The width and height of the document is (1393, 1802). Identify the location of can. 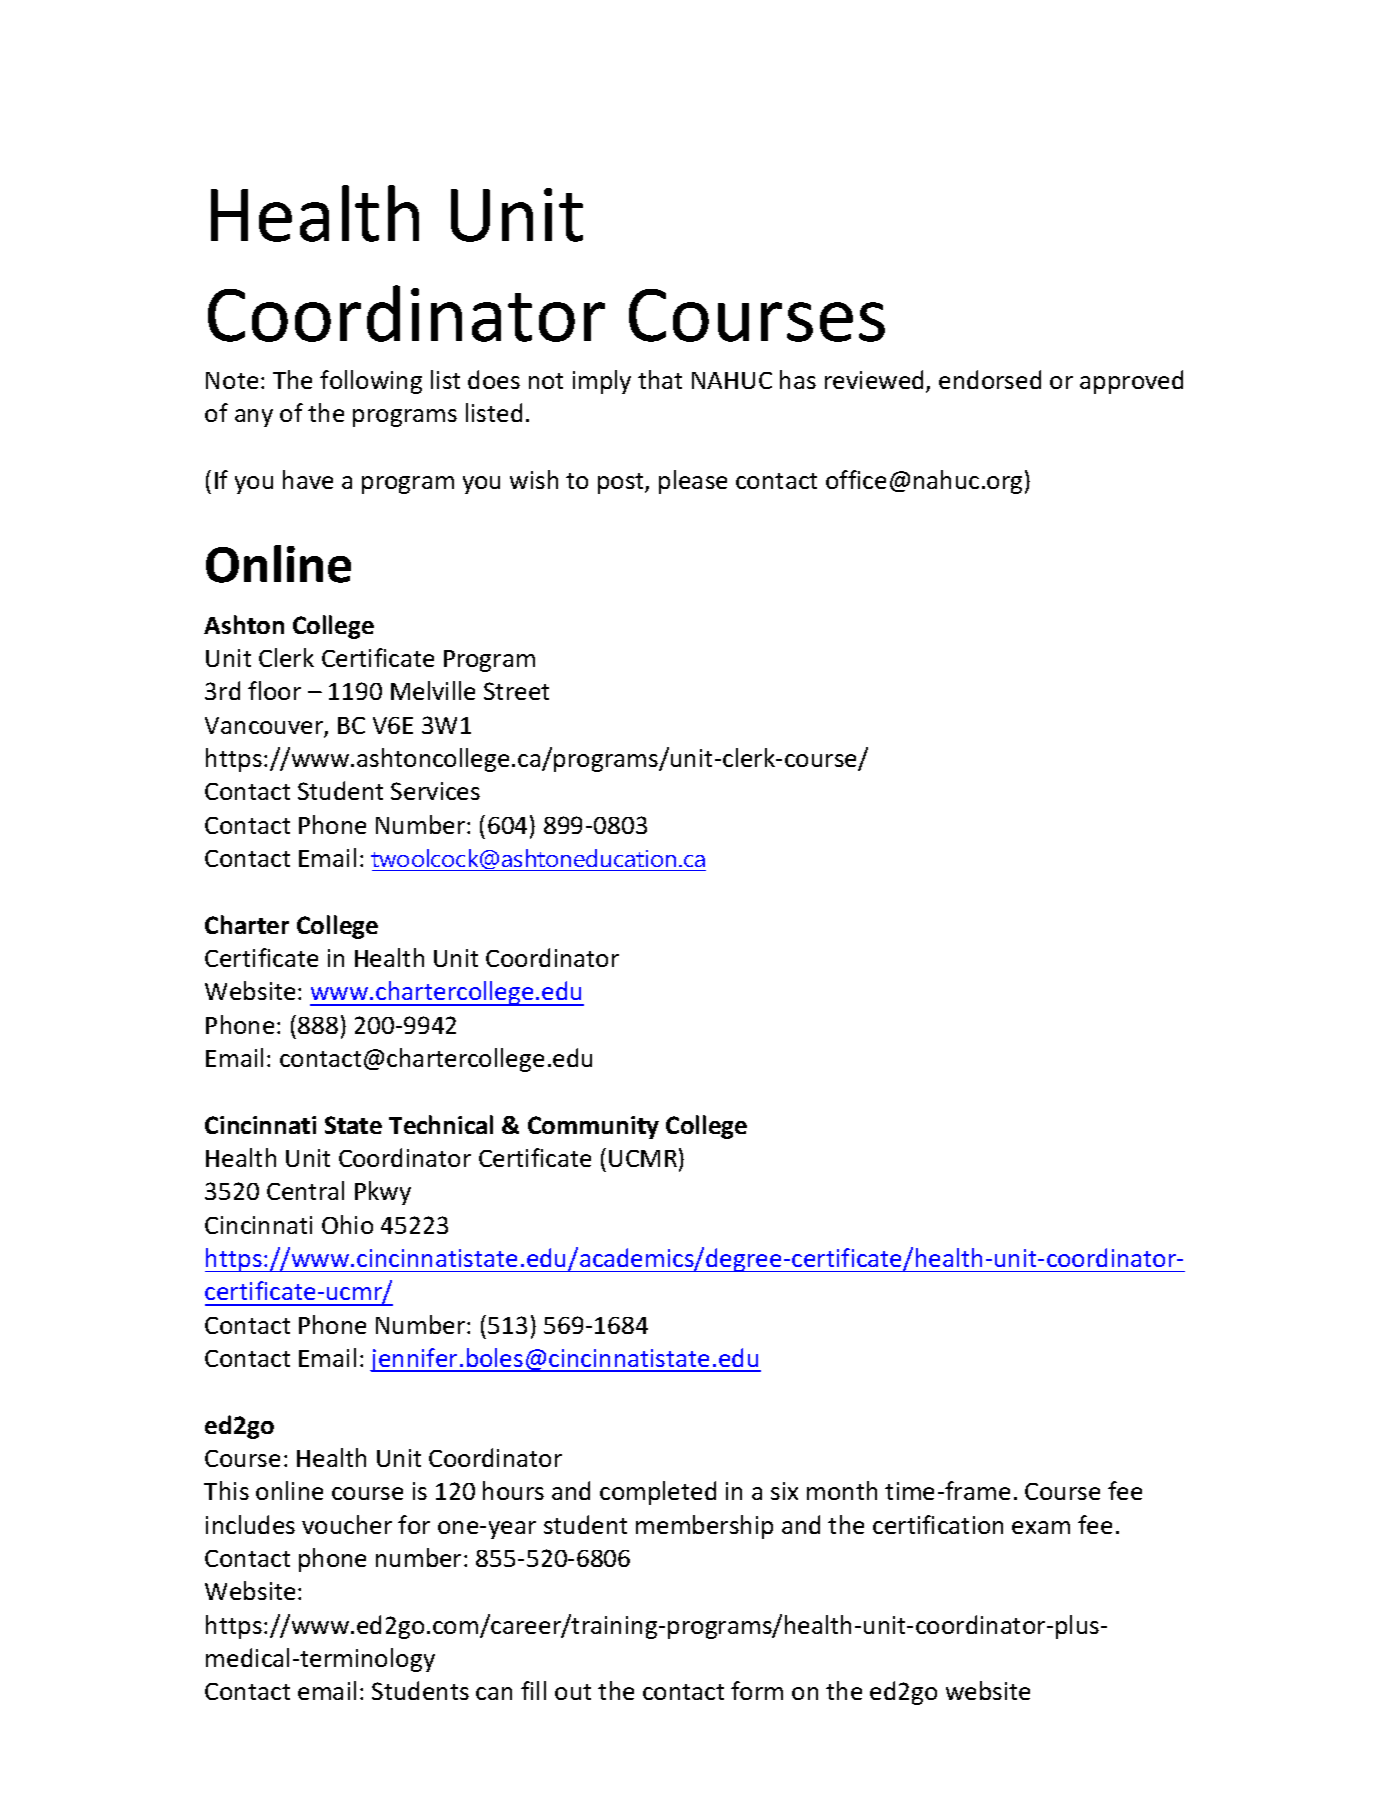
(494, 1693).
